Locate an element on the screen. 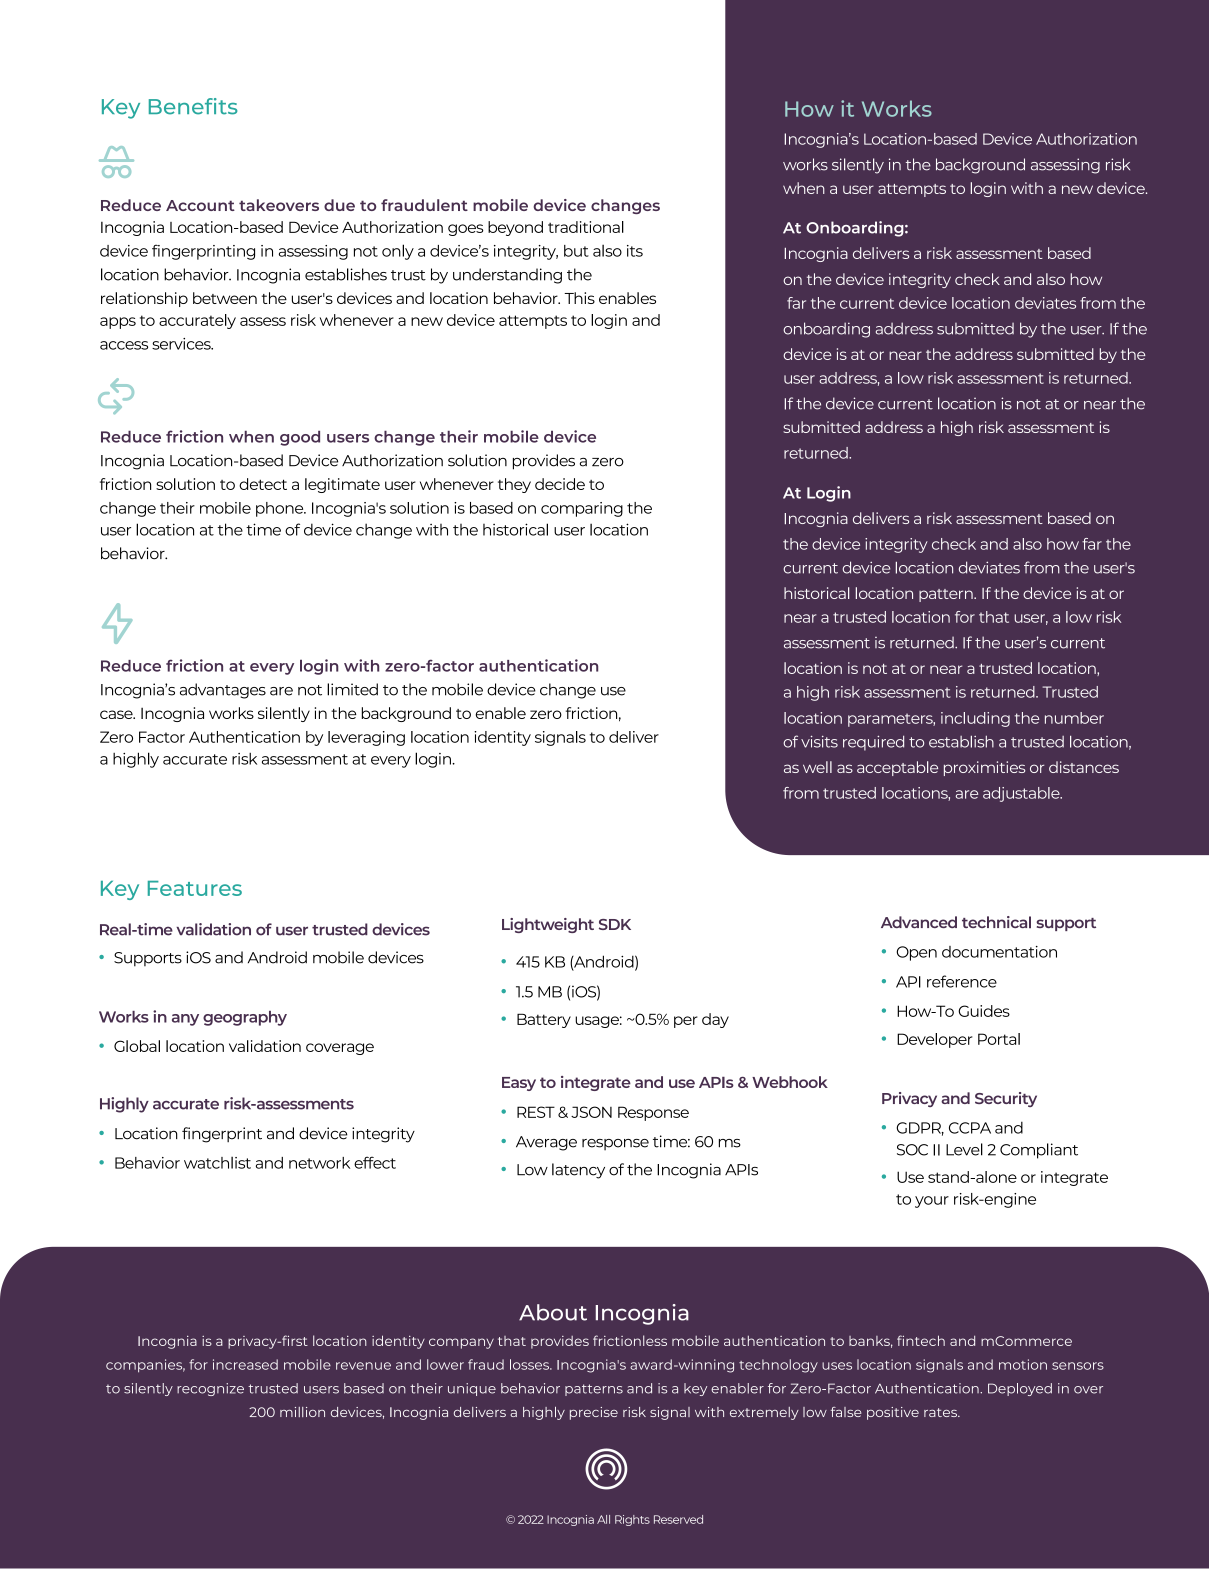 This screenshot has height=1569, width=1209. phone is located at coordinates (281, 509).
